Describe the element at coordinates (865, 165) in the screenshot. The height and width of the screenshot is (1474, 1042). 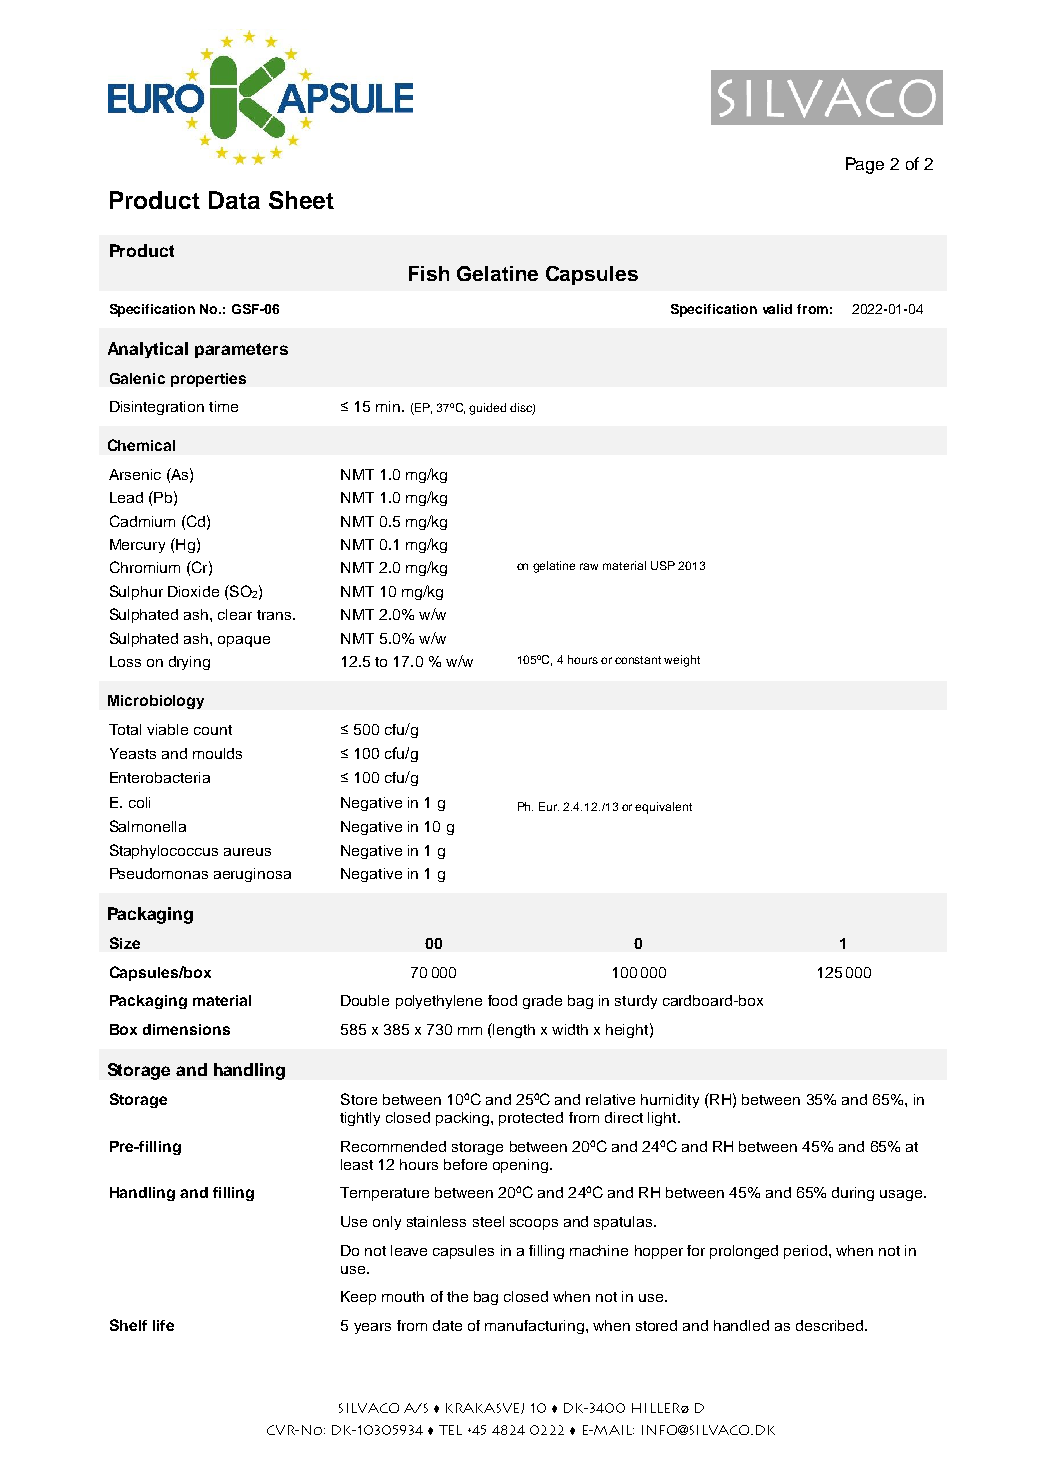
I see `Page` at that location.
